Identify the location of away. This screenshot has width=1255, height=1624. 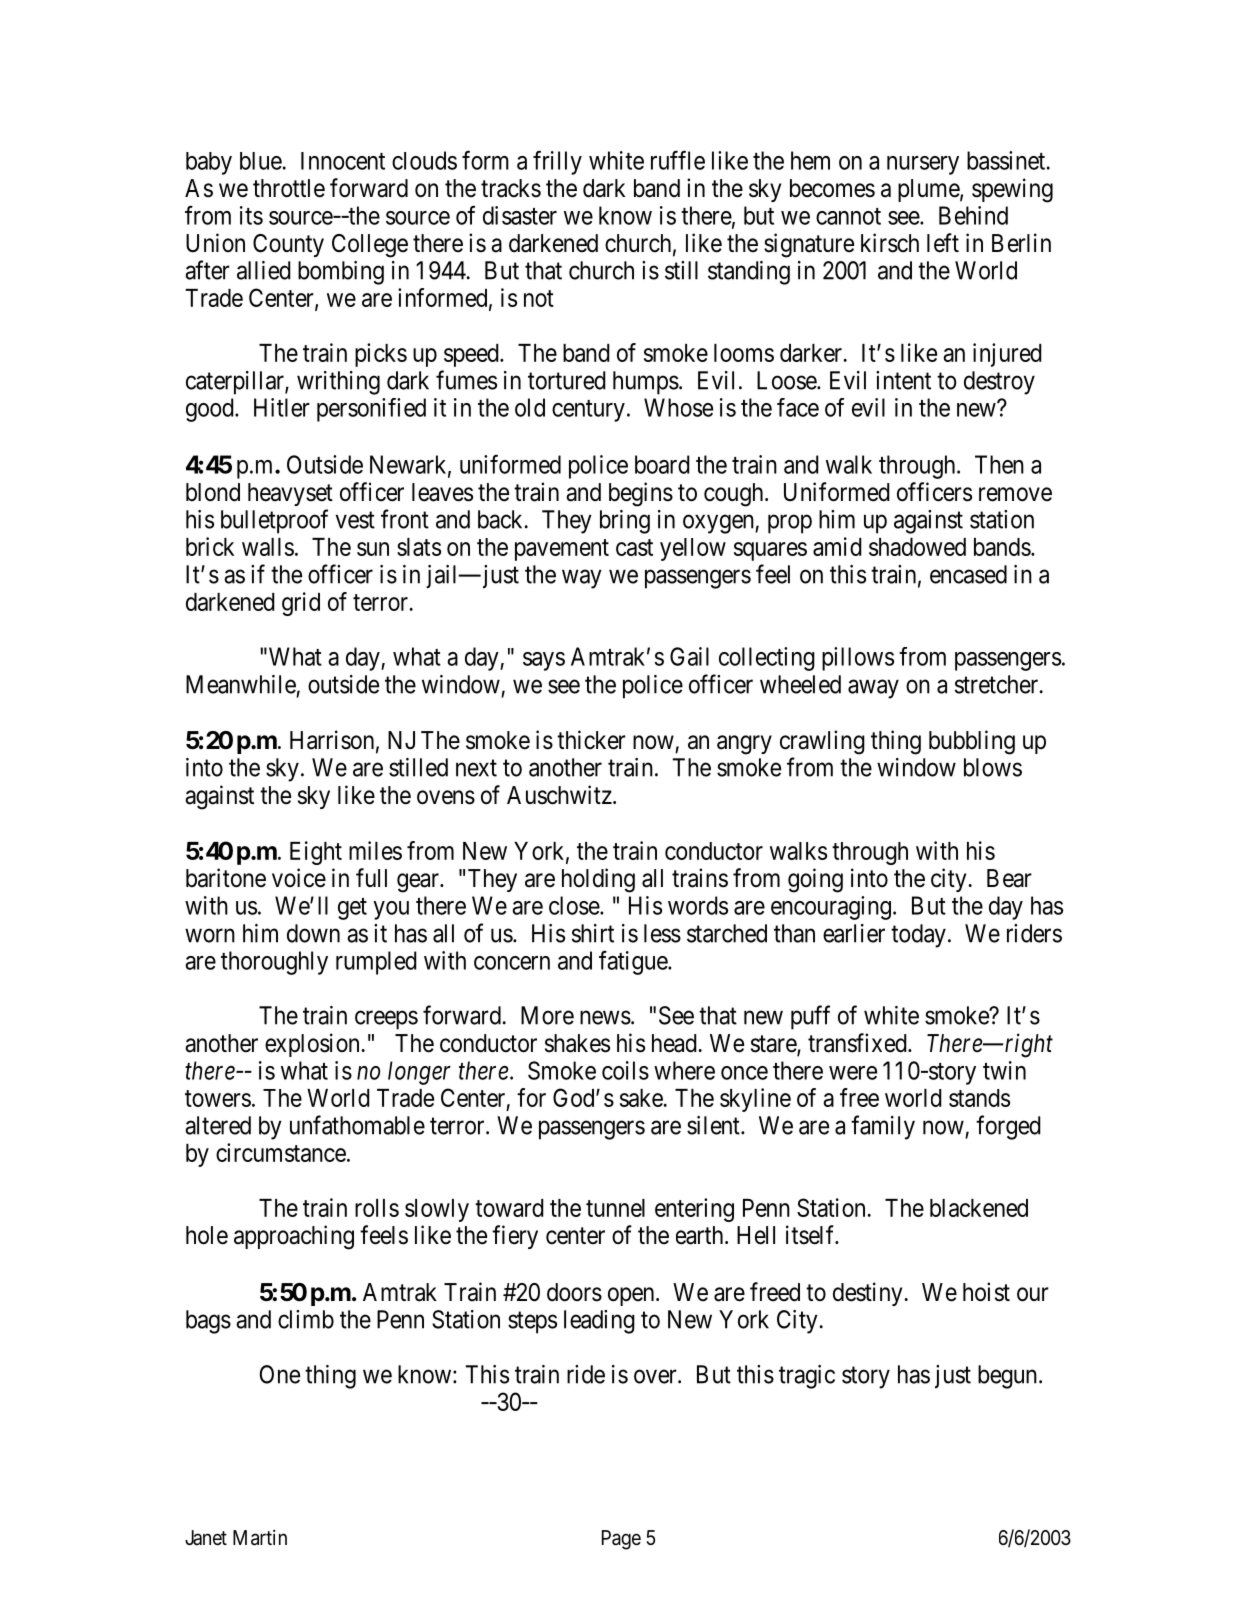
(873, 689).
